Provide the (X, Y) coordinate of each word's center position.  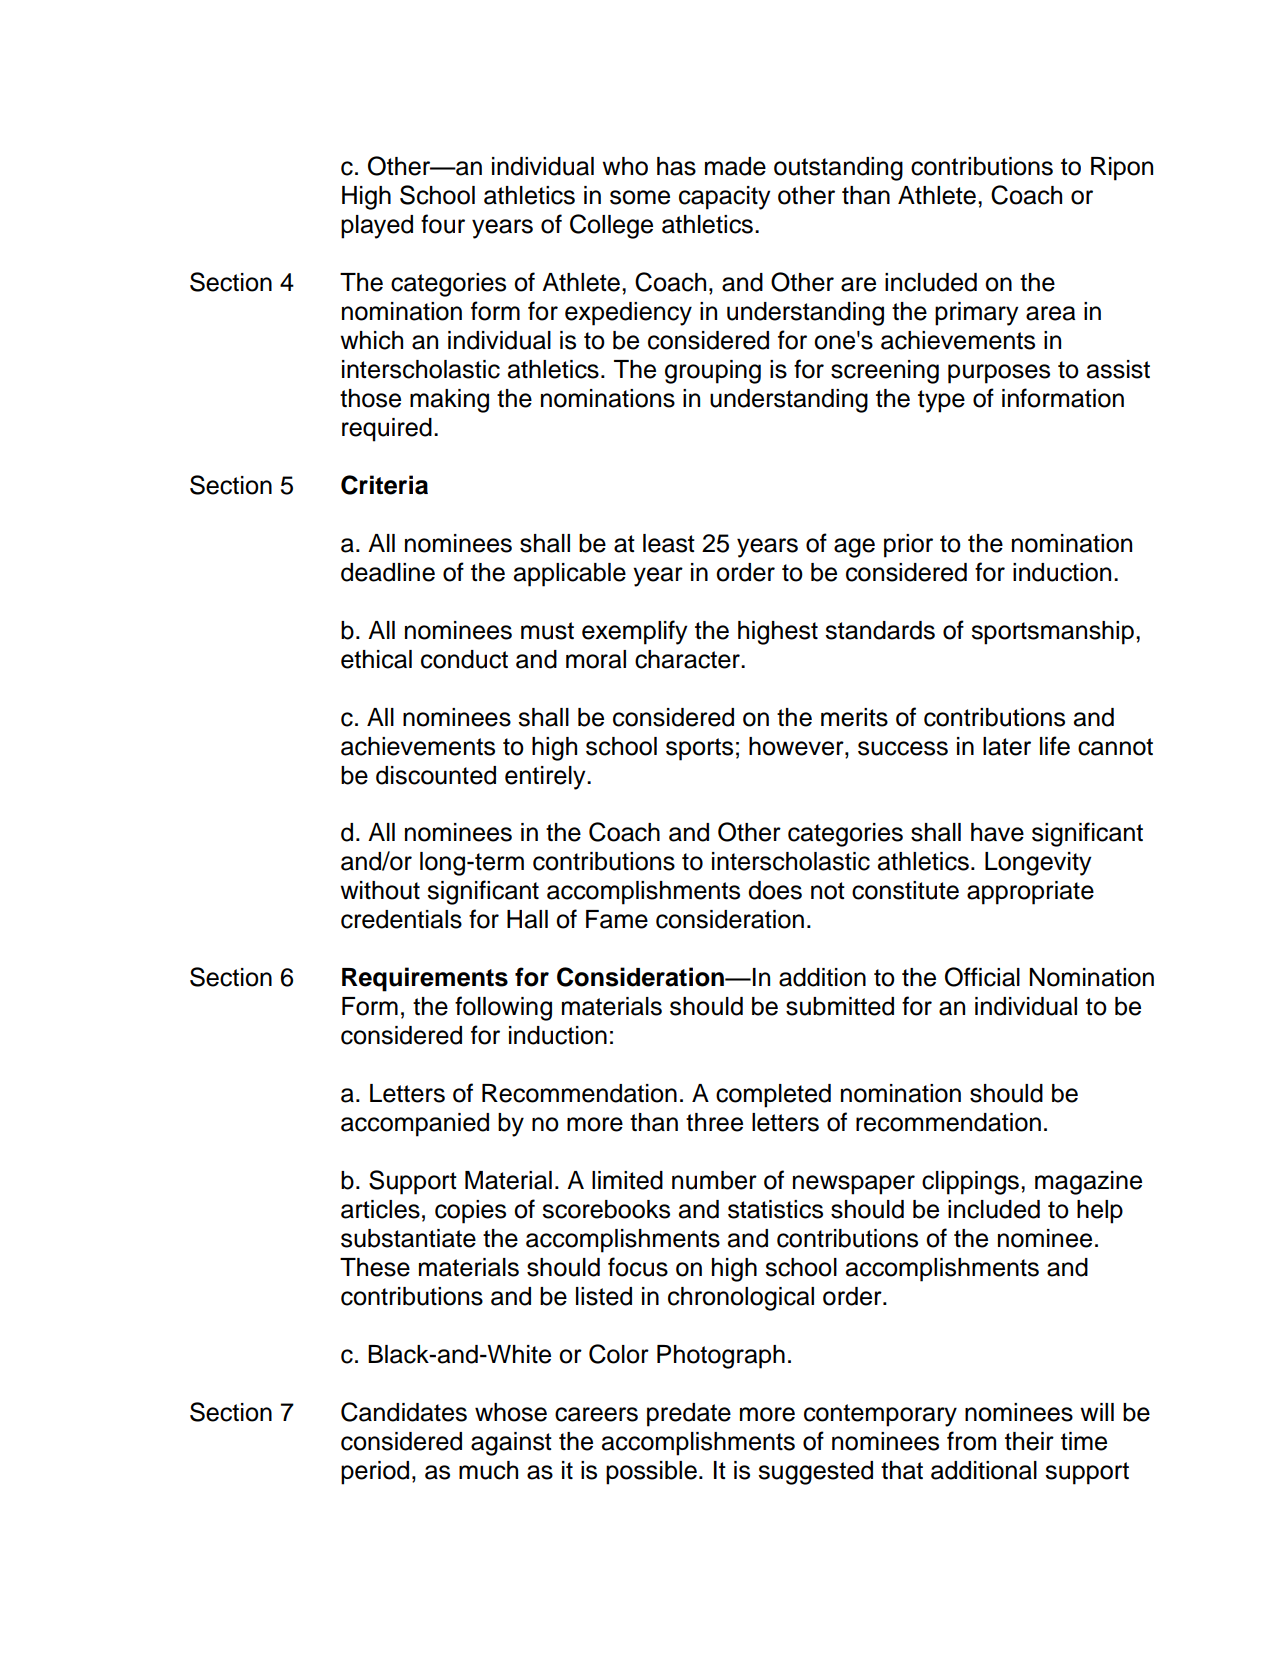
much (488, 1470)
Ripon (1122, 169)
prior (908, 546)
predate (689, 1415)
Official (982, 977)
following (503, 1008)
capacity (725, 198)
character (688, 659)
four (443, 224)
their (1029, 1441)
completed (773, 1096)
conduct (464, 659)
